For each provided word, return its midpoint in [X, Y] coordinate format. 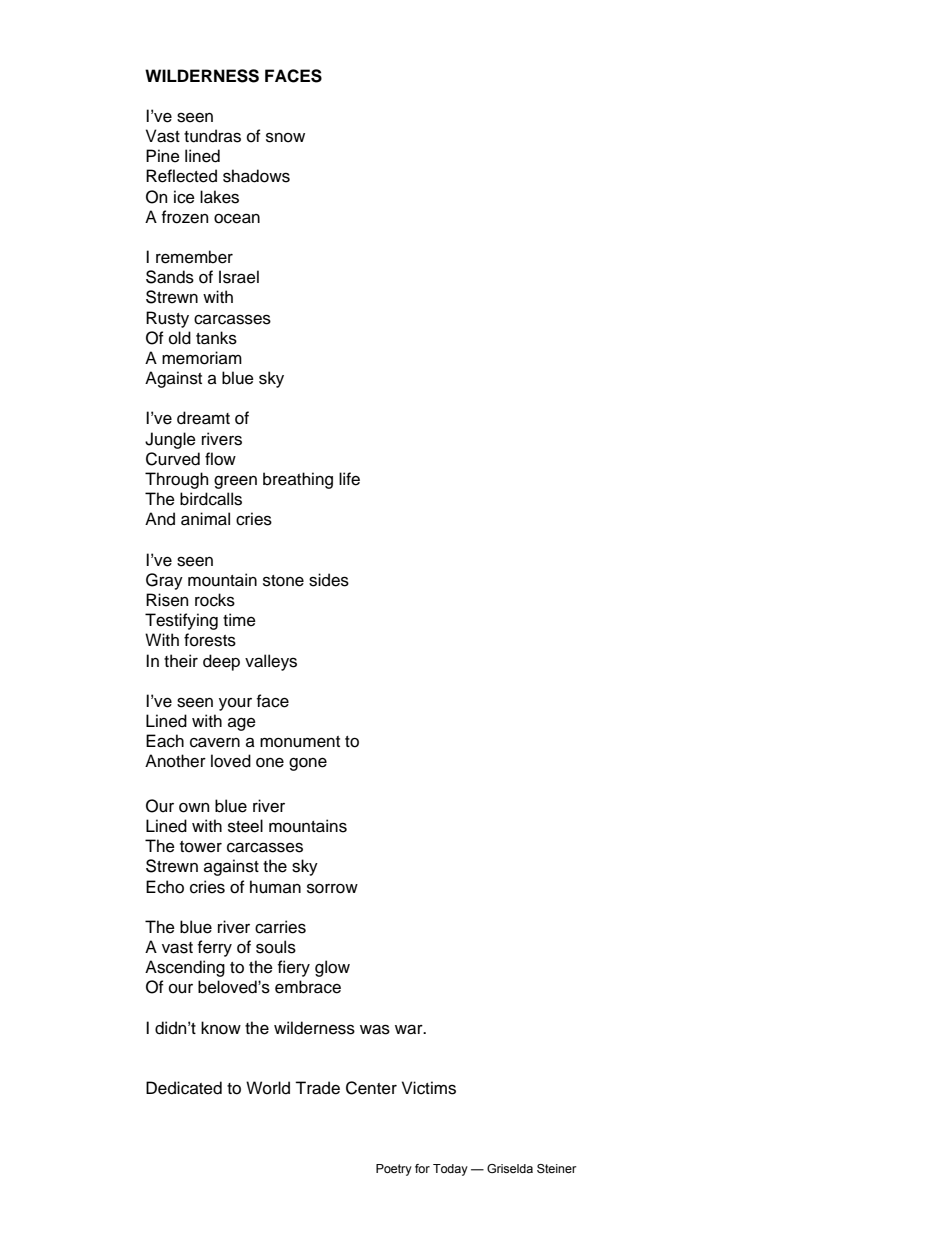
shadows [256, 176]
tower [201, 847]
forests [210, 640]
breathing [298, 480]
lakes [219, 197]
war [410, 1029]
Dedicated [184, 1088]
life [349, 479]
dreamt [203, 418]
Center [371, 1088]
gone [308, 764]
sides [329, 580]
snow [285, 137]
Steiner [557, 1168]
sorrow [332, 888]
